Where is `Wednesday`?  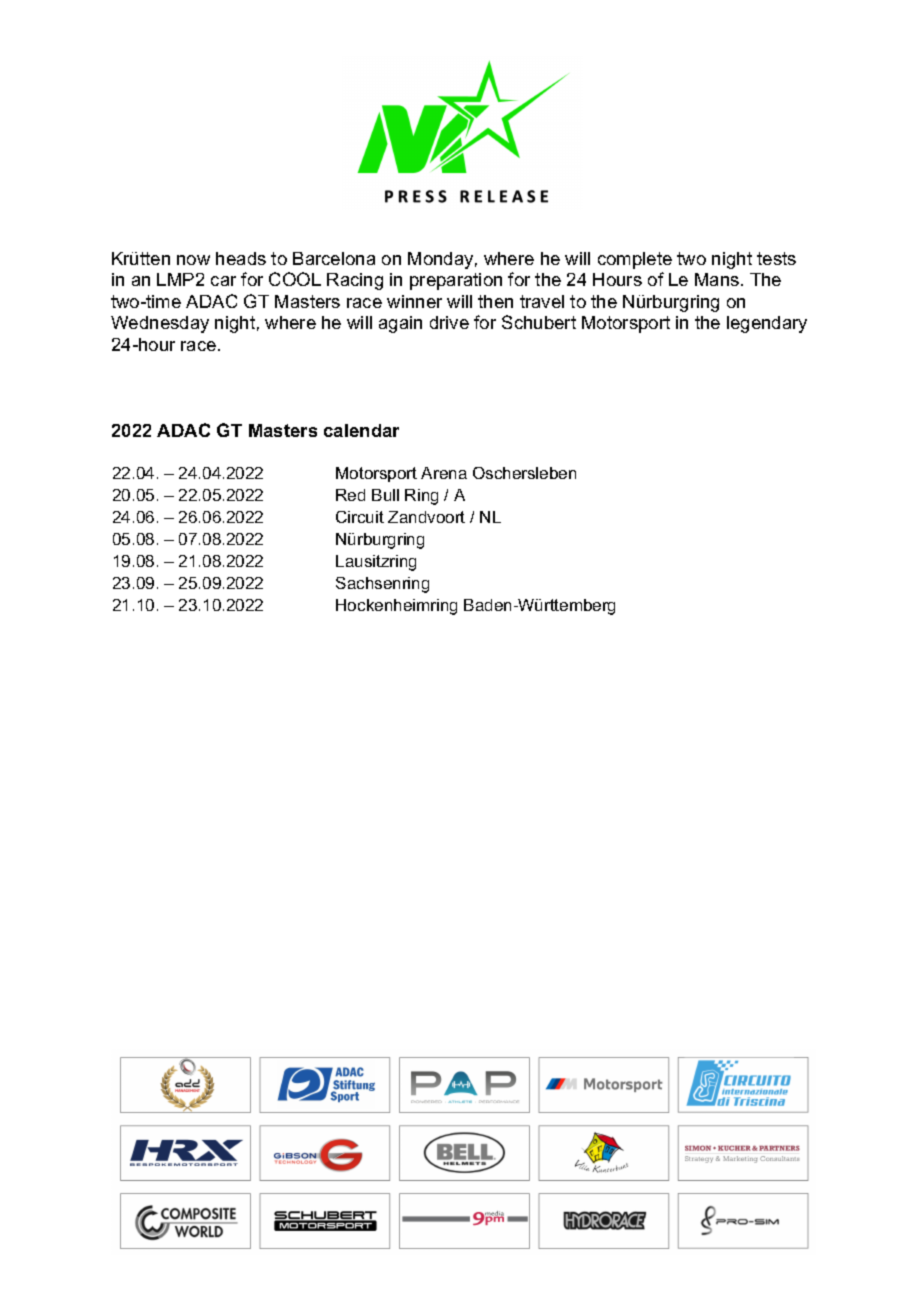
Wednesday is located at coordinates (160, 324).
